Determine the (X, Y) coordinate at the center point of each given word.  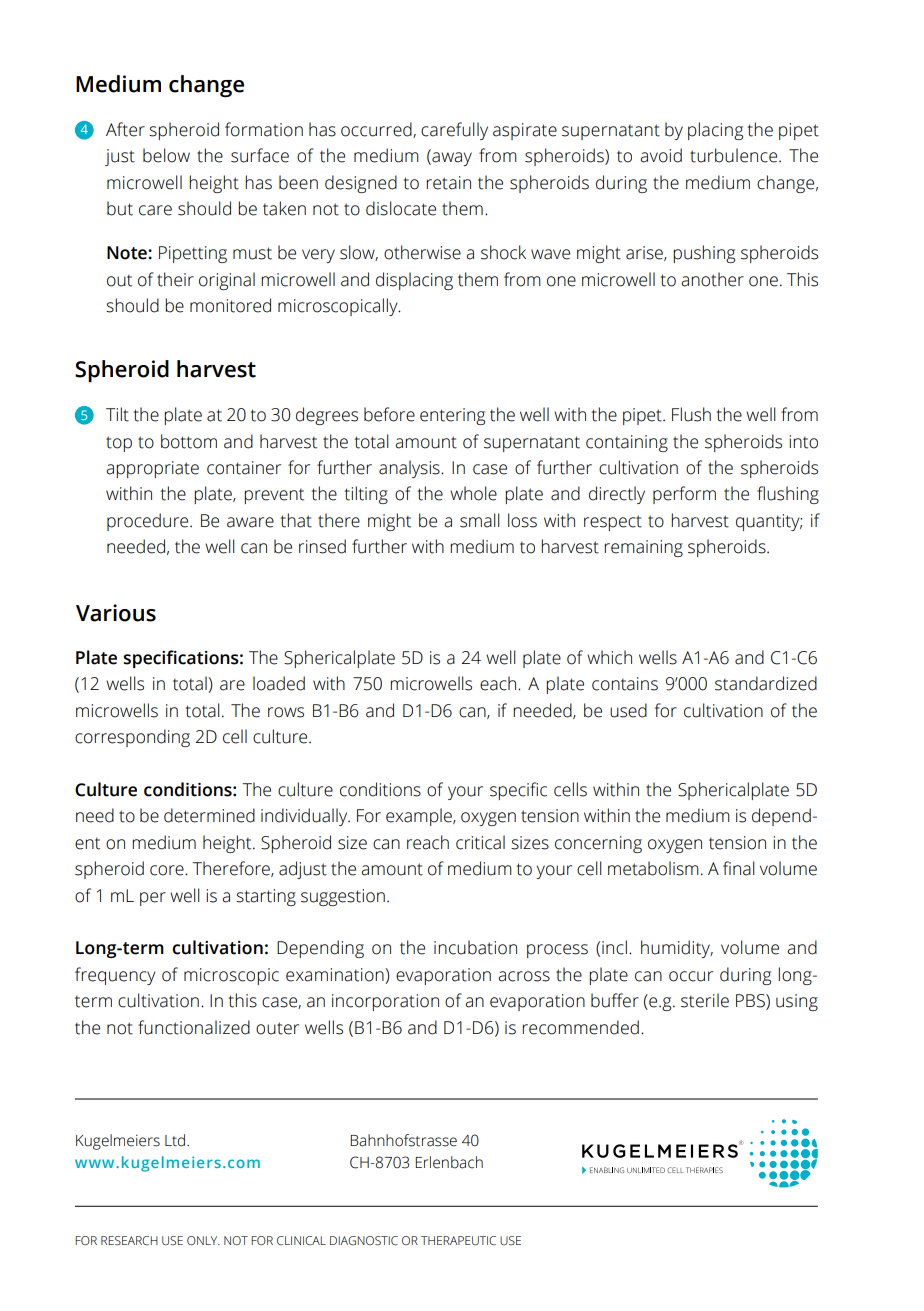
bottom (189, 441)
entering (452, 416)
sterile (705, 1000)
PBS (751, 1002)
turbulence (733, 155)
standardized (766, 683)
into (803, 442)
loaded (279, 683)
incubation (475, 947)
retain (448, 183)
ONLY (203, 1240)
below (166, 155)
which (609, 657)
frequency (115, 976)
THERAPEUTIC (458, 1240)
